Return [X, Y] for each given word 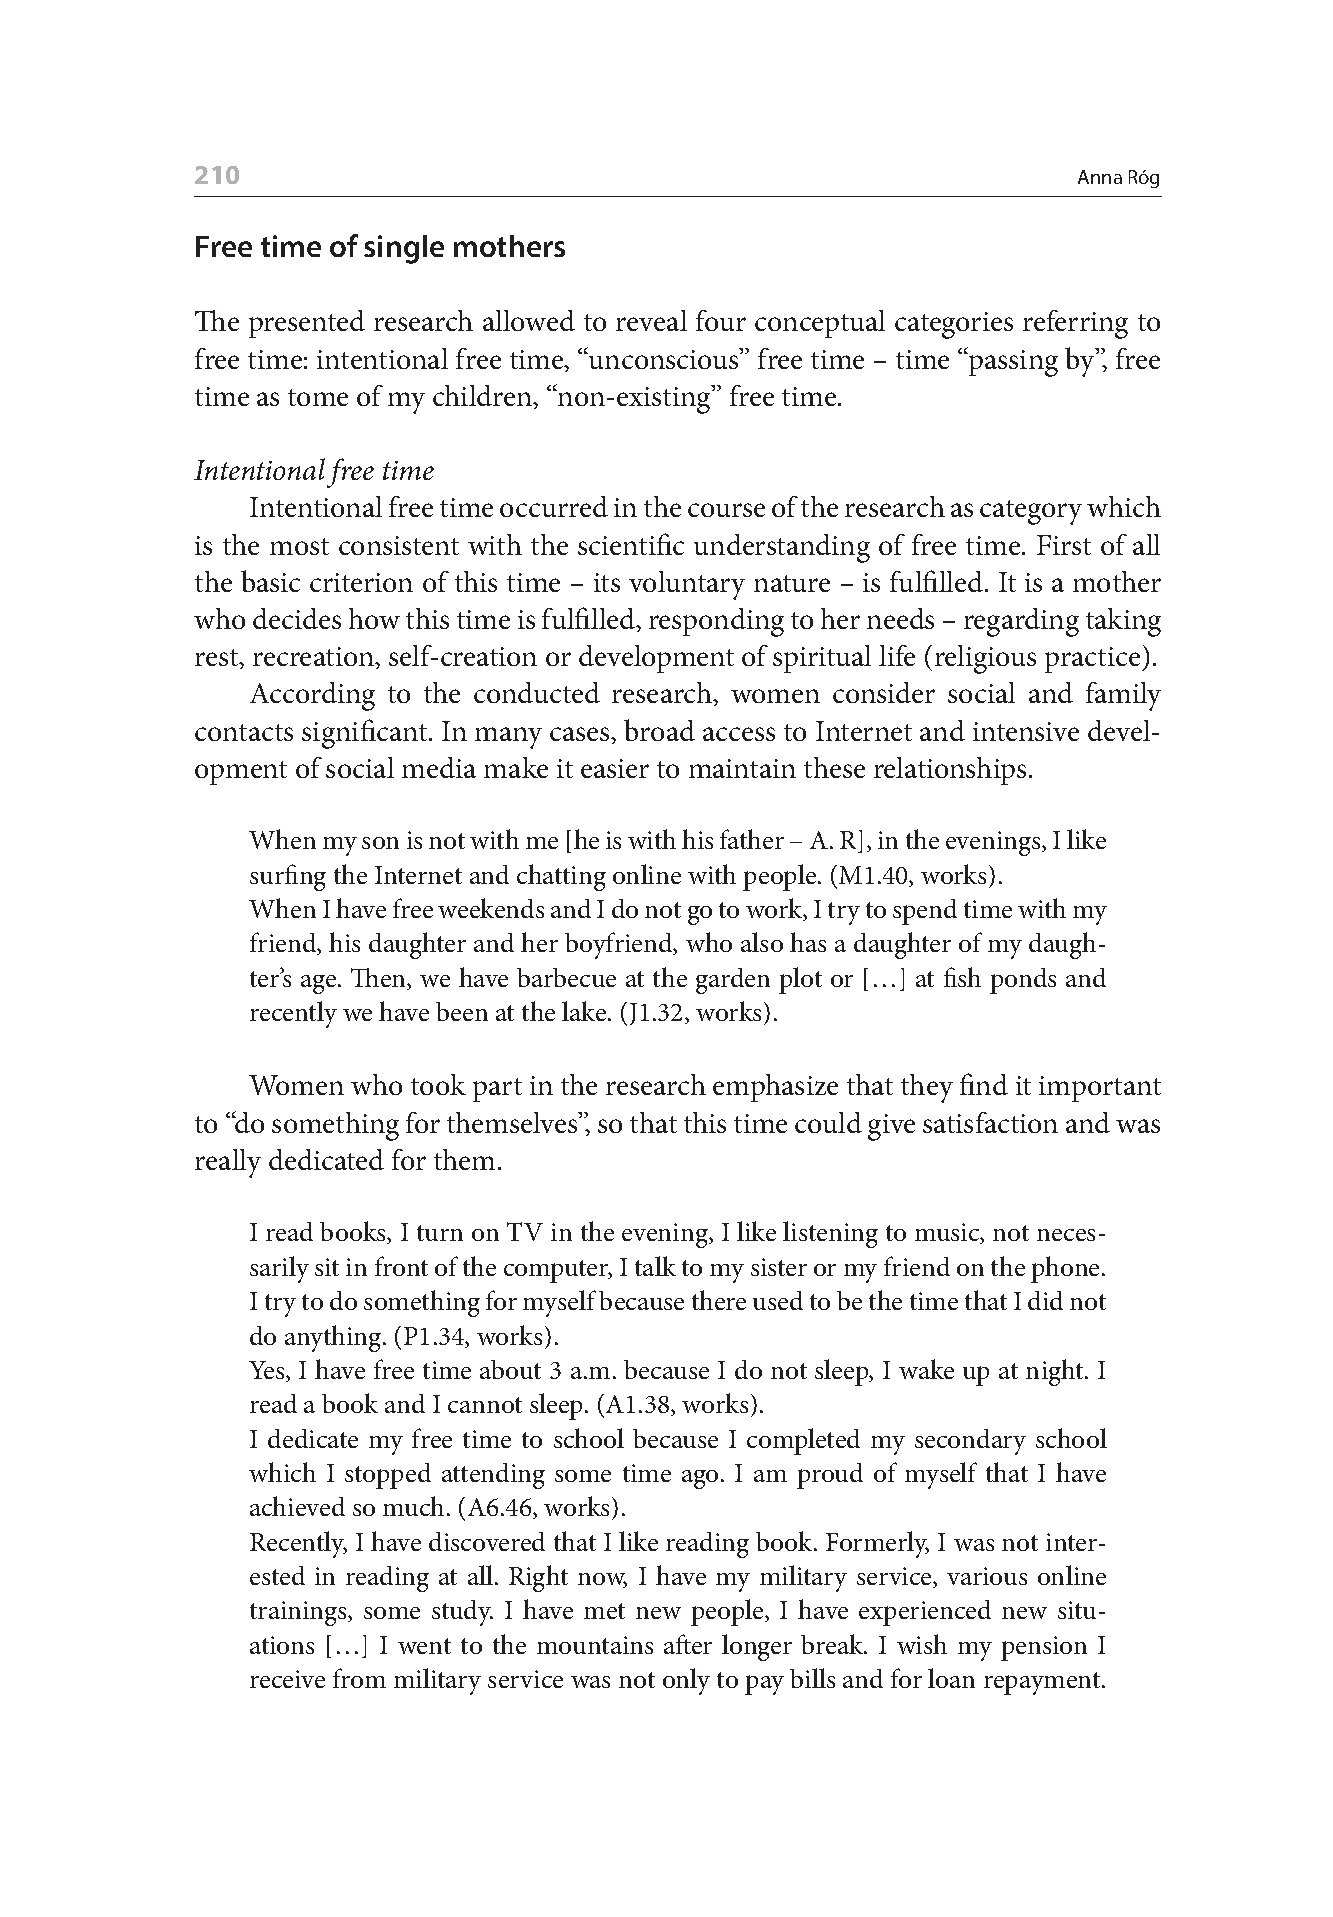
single [404, 249]
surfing [288, 877]
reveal [651, 320]
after [688, 1644]
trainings [299, 1613]
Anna [1100, 177]
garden [733, 981]
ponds [1023, 981]
